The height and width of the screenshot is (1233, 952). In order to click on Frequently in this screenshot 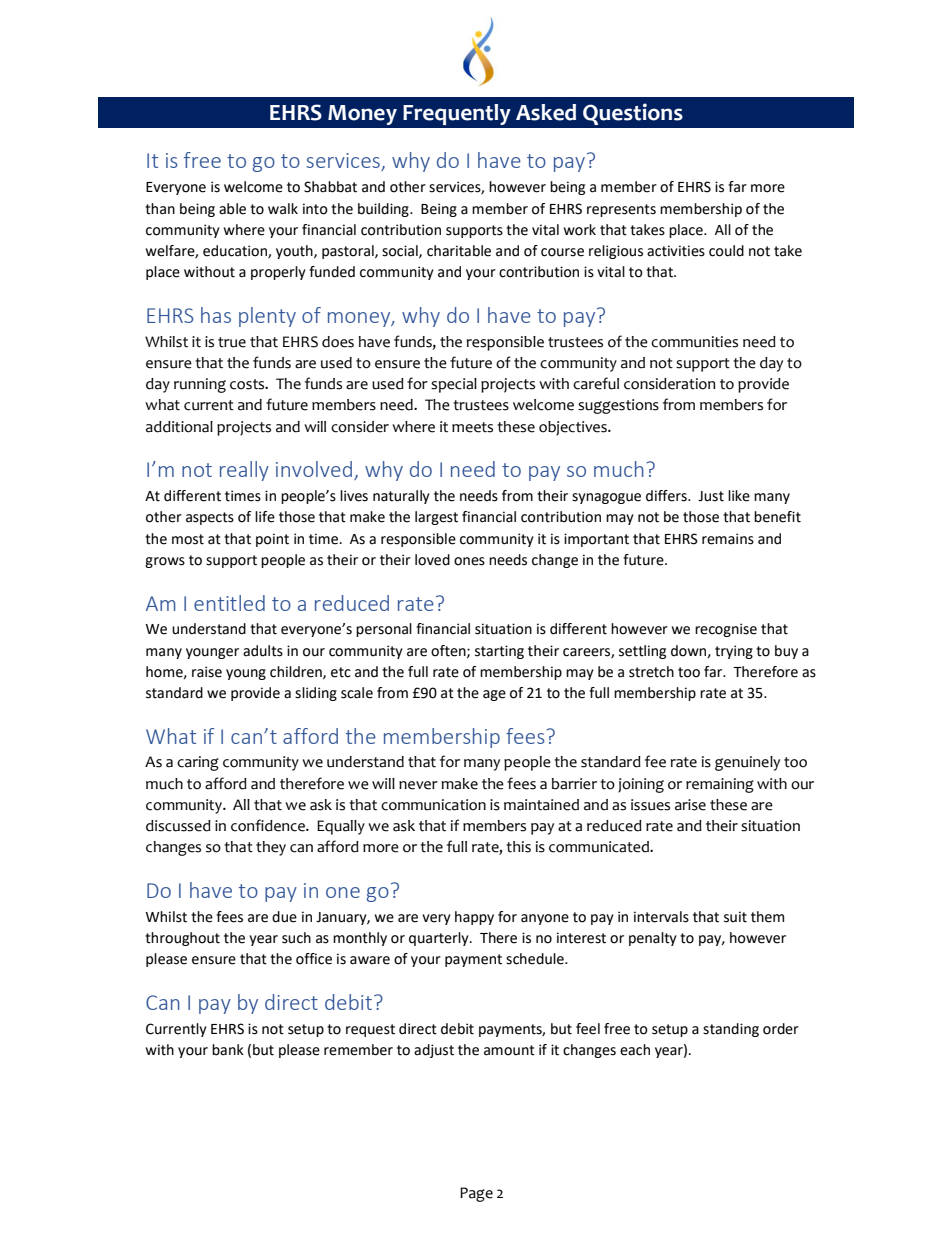, I will do `click(457, 114)`.
